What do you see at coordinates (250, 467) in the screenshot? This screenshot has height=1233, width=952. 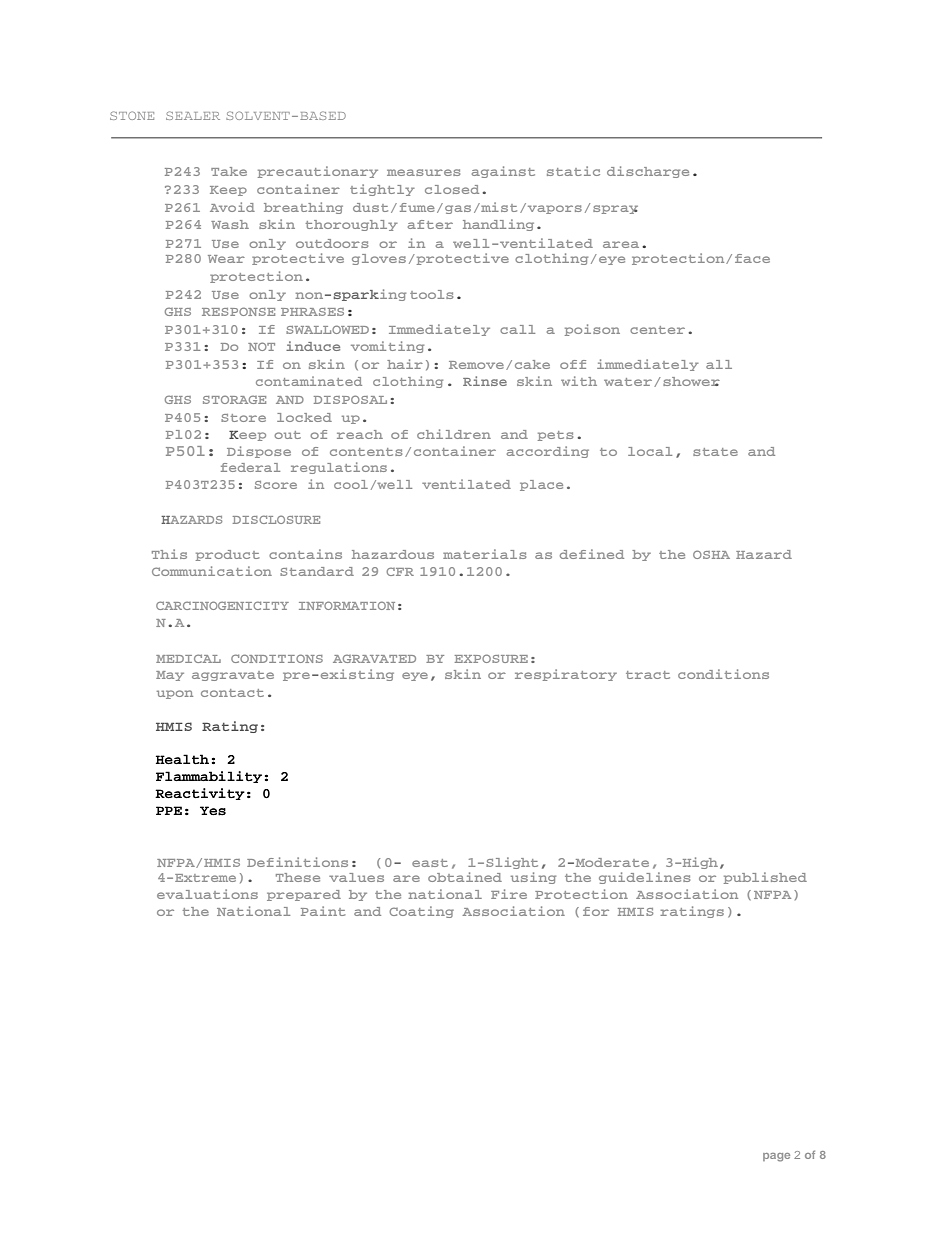 I see `federal` at bounding box center [250, 467].
